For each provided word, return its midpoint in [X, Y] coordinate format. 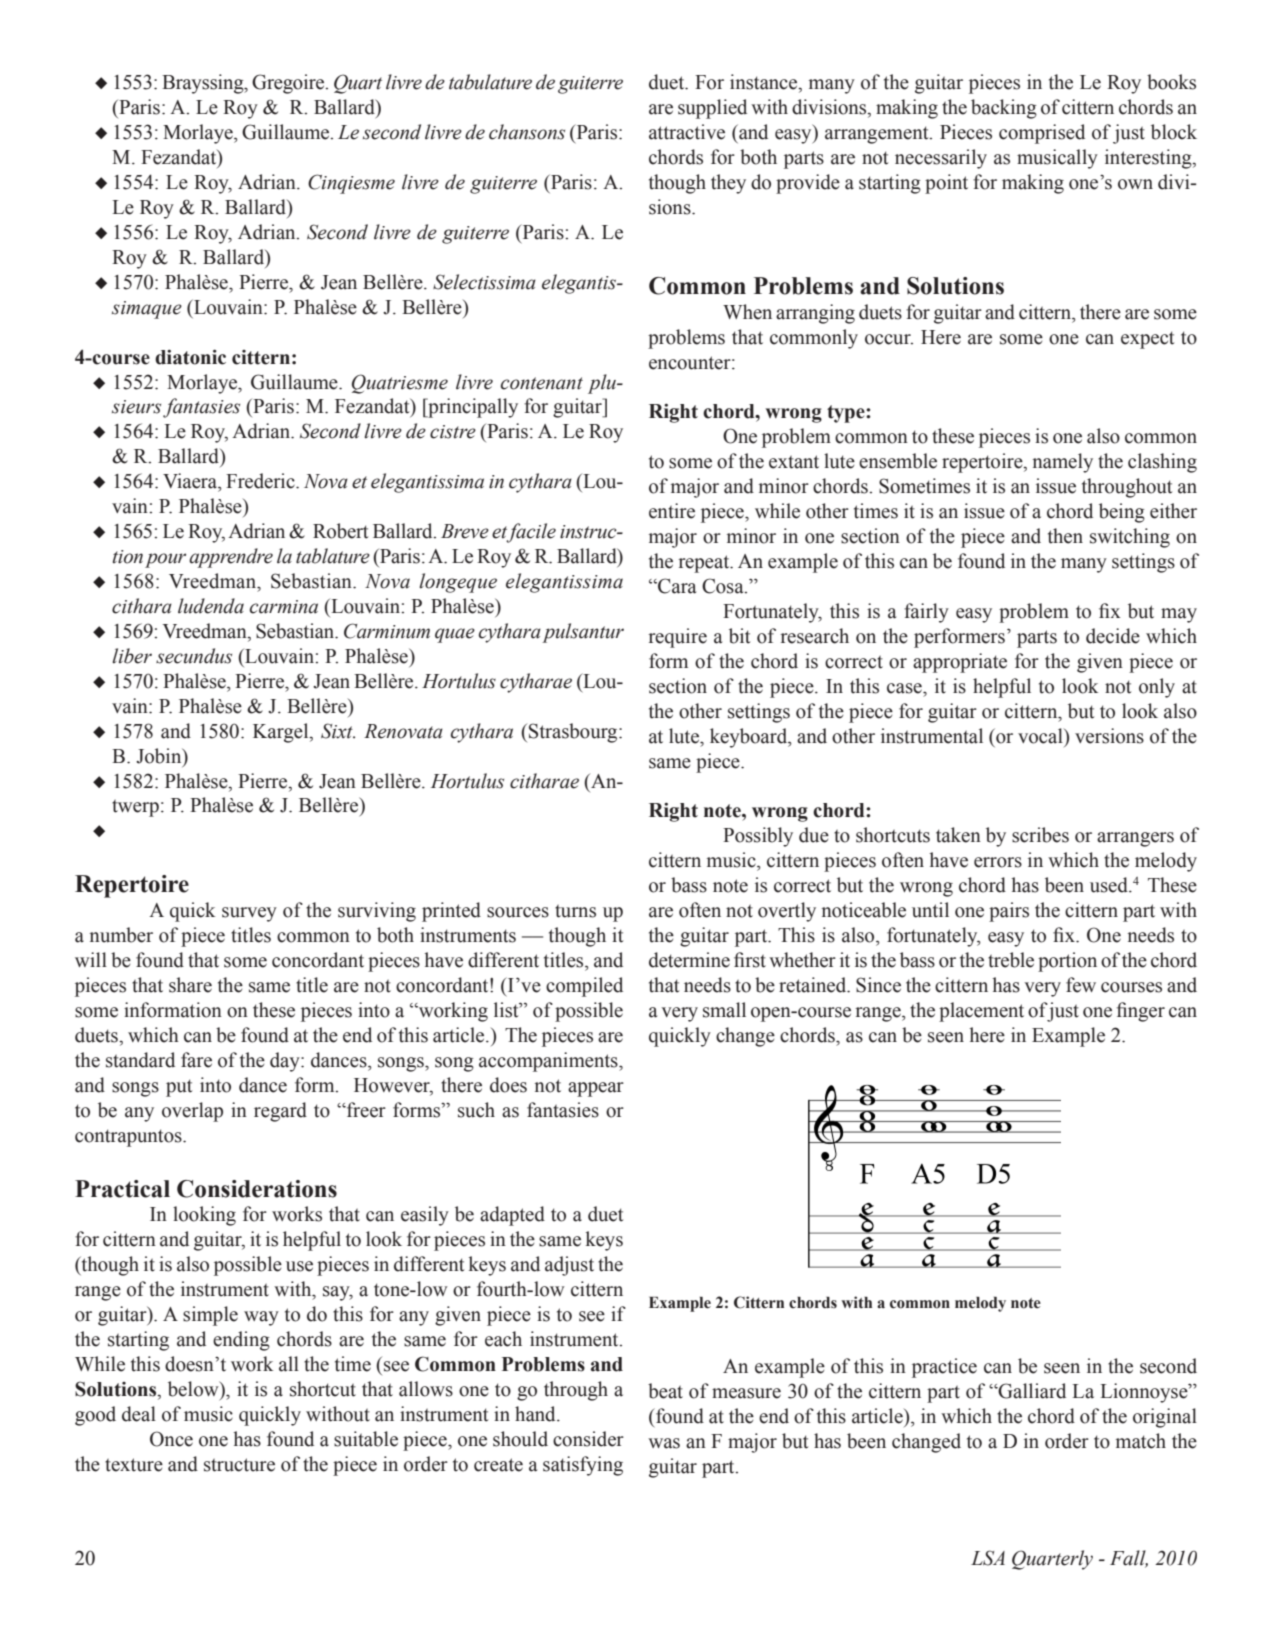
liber [132, 656]
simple [210, 1316]
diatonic [190, 357]
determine [689, 960]
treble [1011, 960]
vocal [1041, 736]
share [190, 985]
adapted [512, 1216]
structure [239, 1465]
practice [944, 1368]
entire [672, 511]
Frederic [261, 481]
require [677, 638]
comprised [1042, 134]
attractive [687, 132]
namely [1063, 463]
